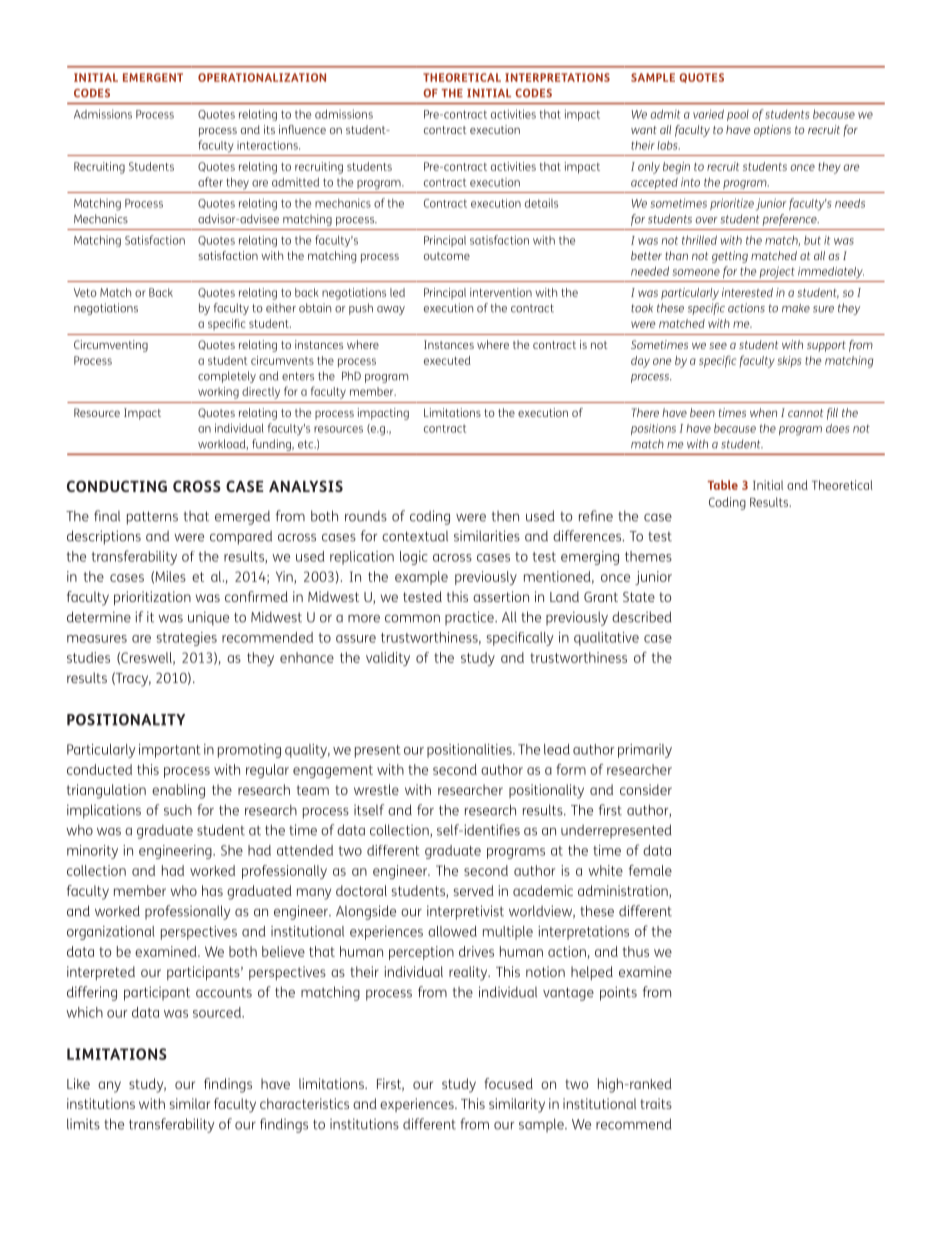 This screenshot has width=952, height=1233. I want to click on skips, so click(789, 361).
